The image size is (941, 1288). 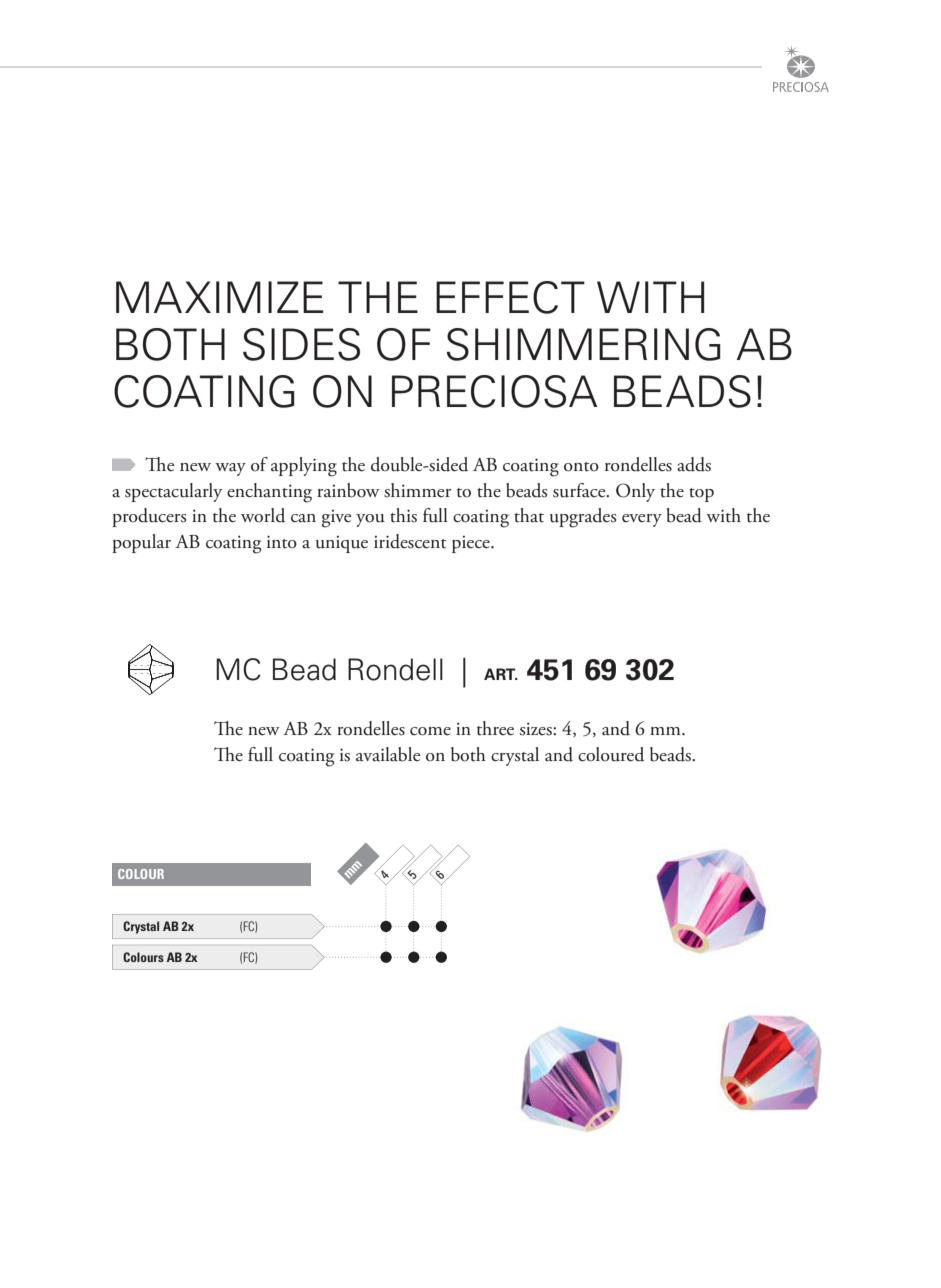 What do you see at coordinates (388, 754) in the screenshot?
I see `available` at bounding box center [388, 754].
